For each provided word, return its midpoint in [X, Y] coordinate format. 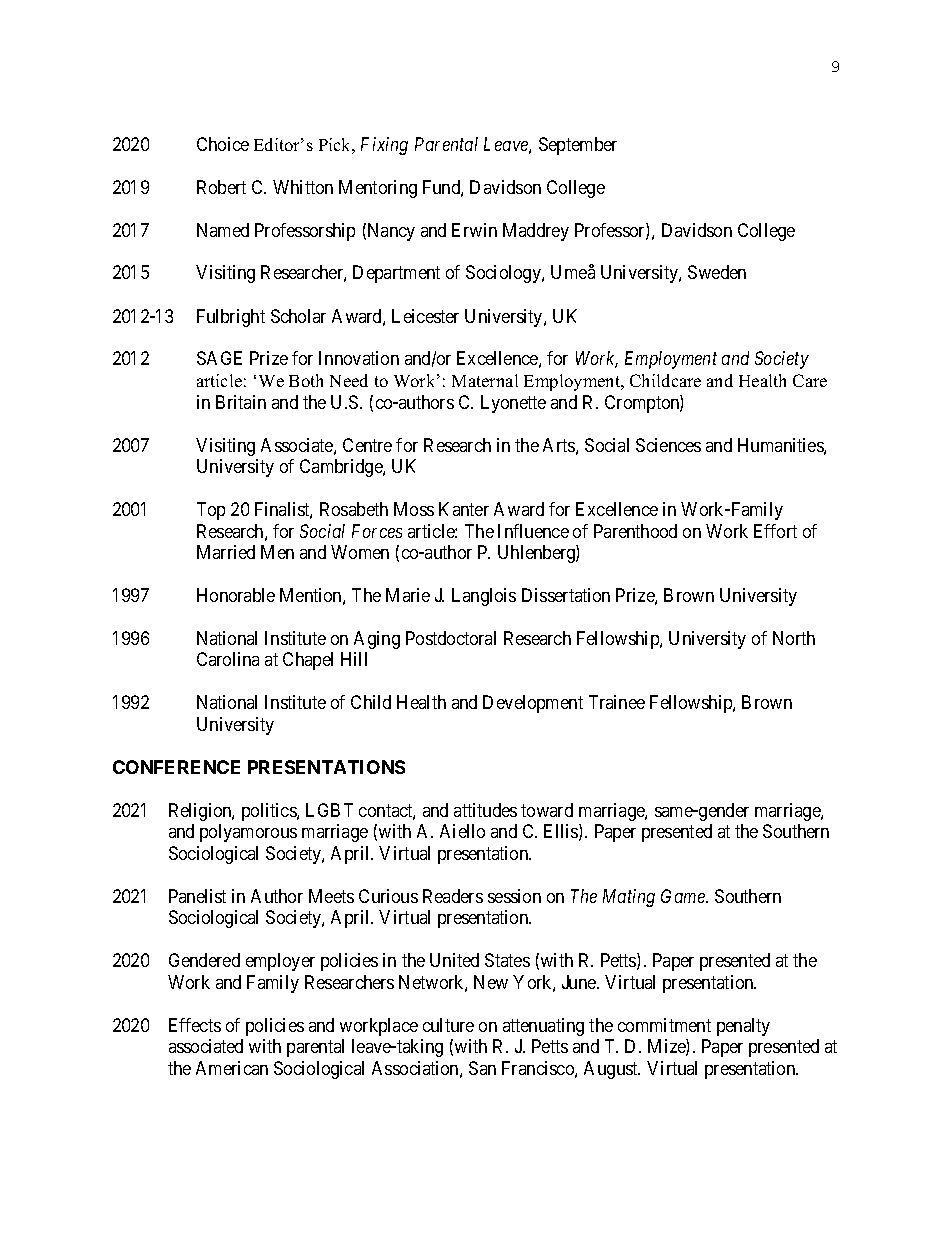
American [232, 1068]
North [794, 638]
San [482, 1068]
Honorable [236, 595]
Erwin [474, 230]
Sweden [717, 272]
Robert [221, 187]
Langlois [484, 597]
